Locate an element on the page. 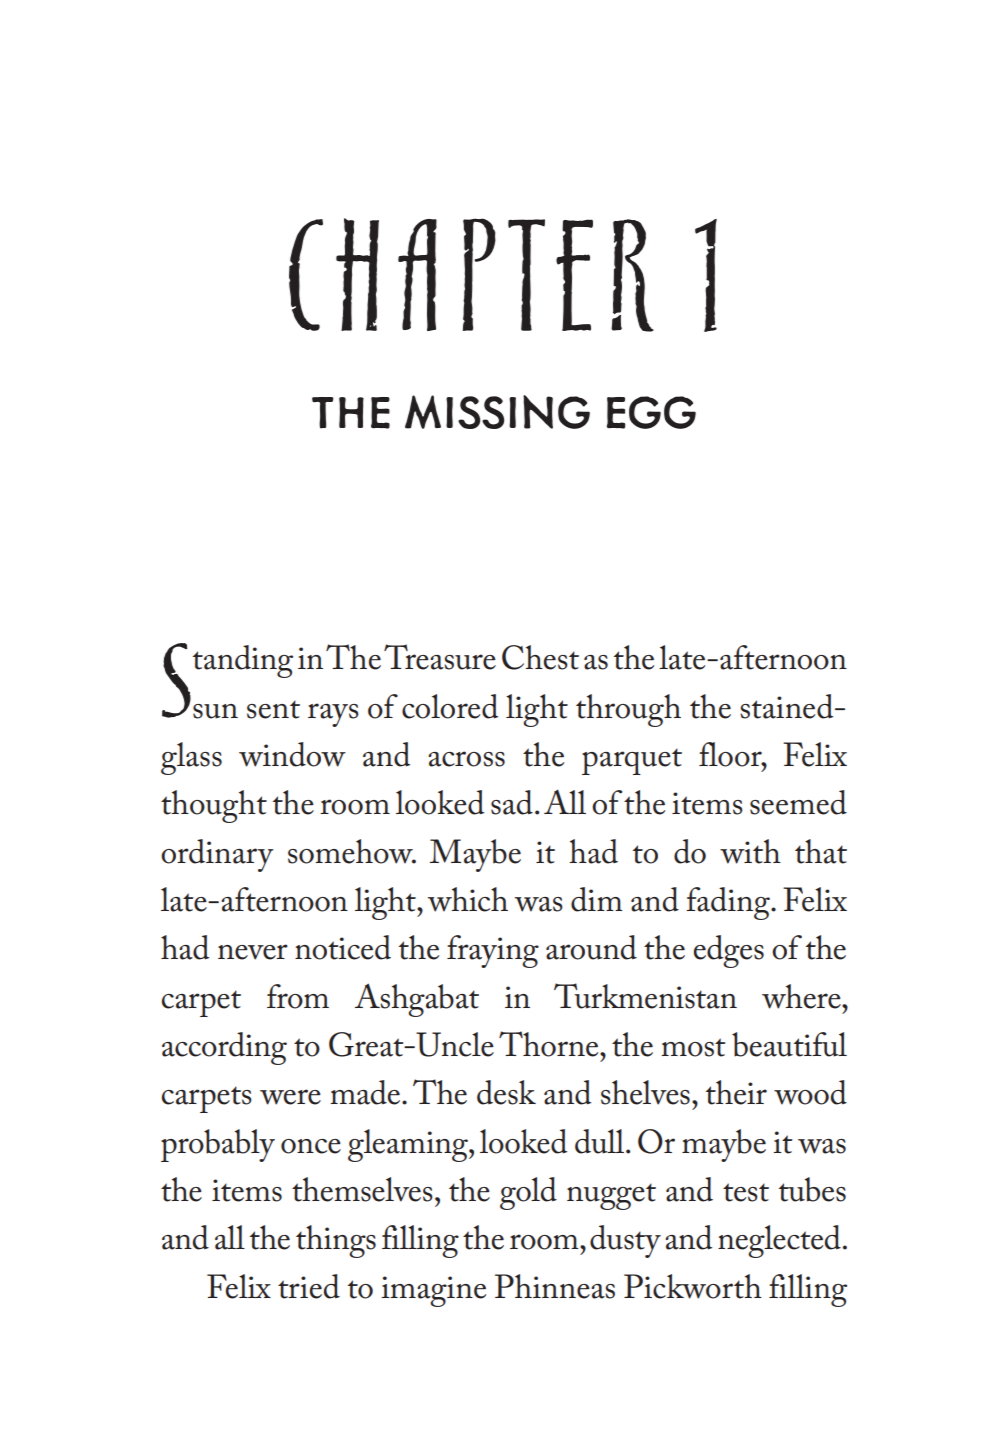 Image resolution: width=983 pixels, height=1442 pixels. tried is located at coordinates (309, 1286).
